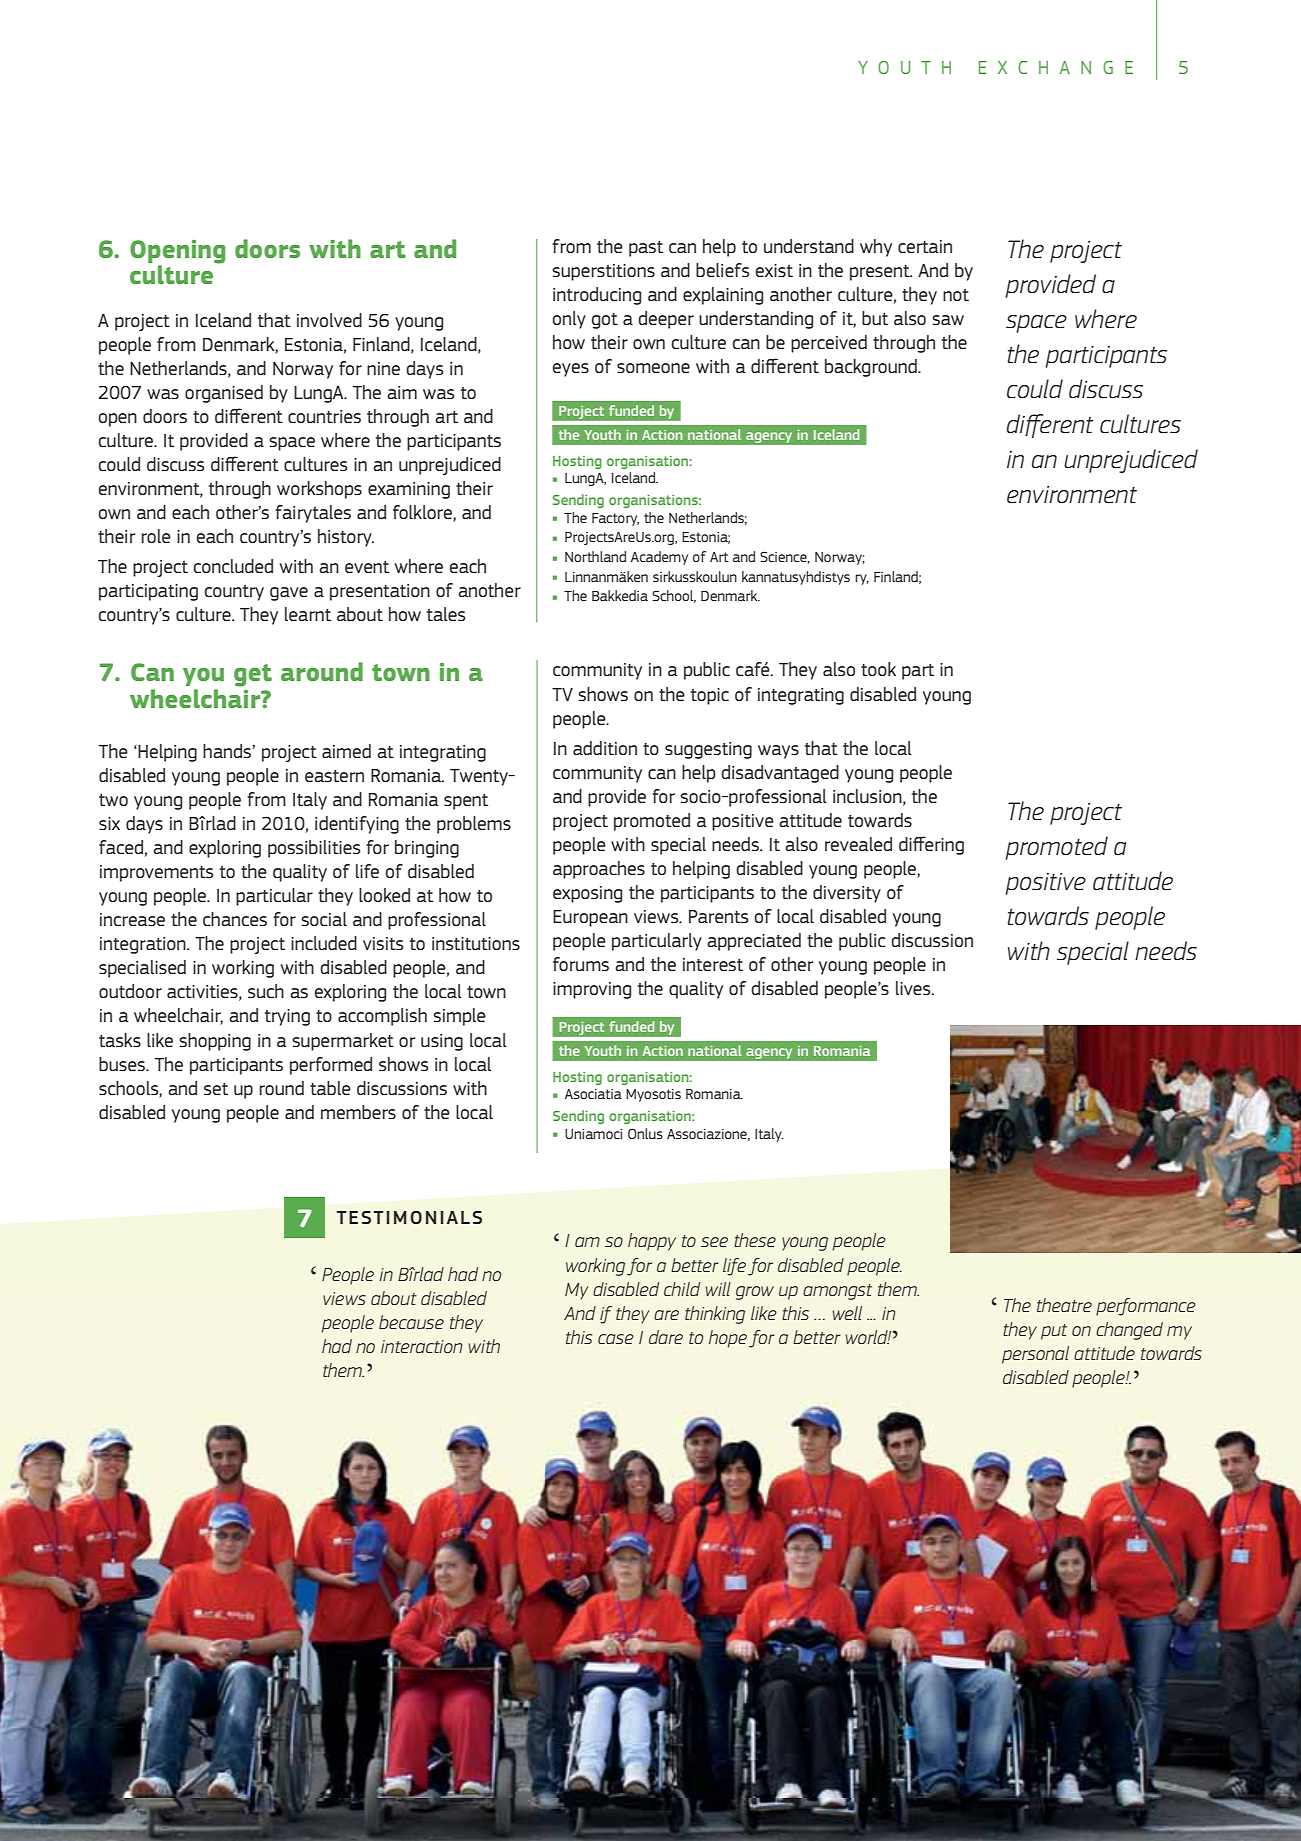 The image size is (1301, 1841). What do you see at coordinates (592, 990) in the screenshot?
I see `improving` at bounding box center [592, 990].
